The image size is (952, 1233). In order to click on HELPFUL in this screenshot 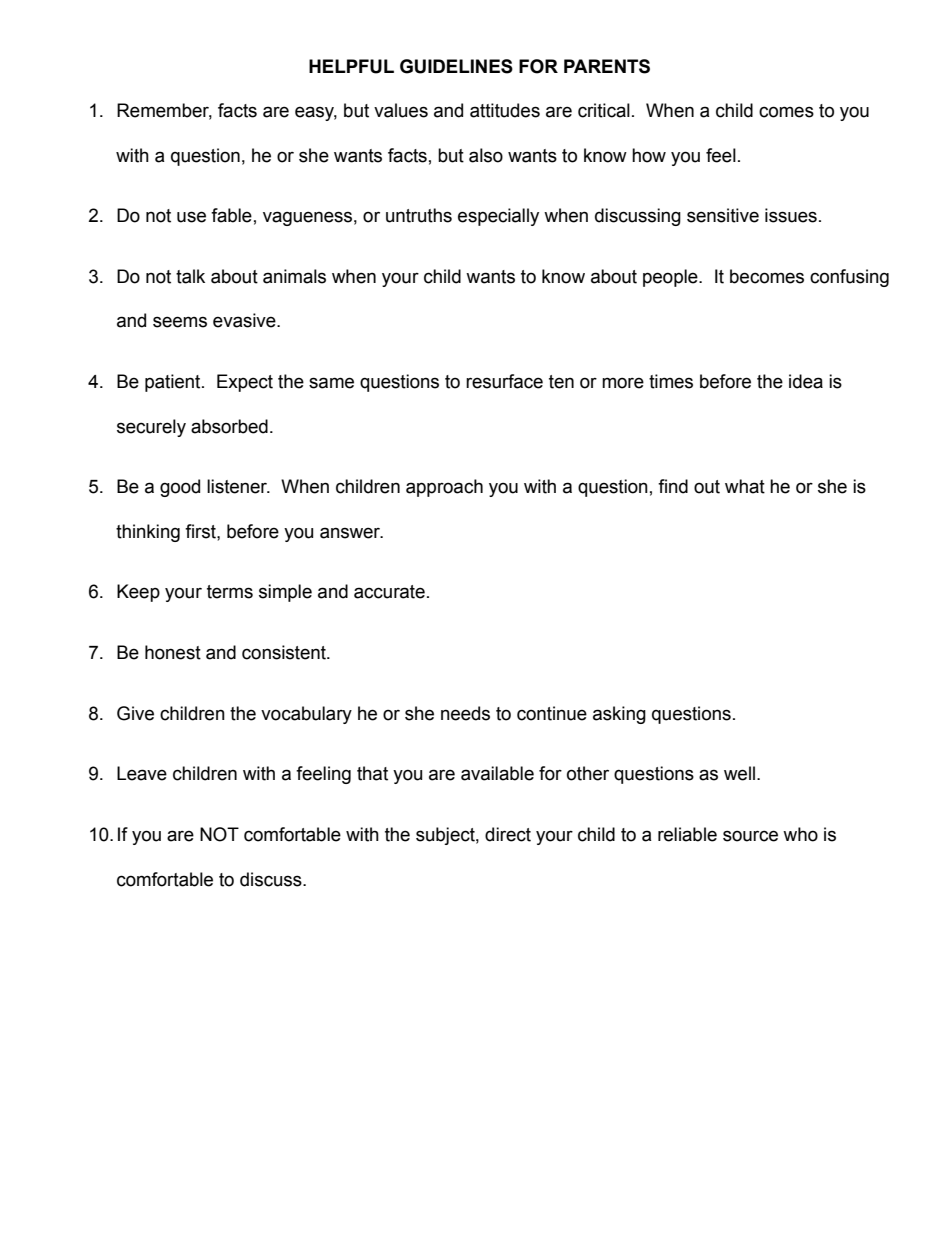, I will do `click(351, 66)`.
